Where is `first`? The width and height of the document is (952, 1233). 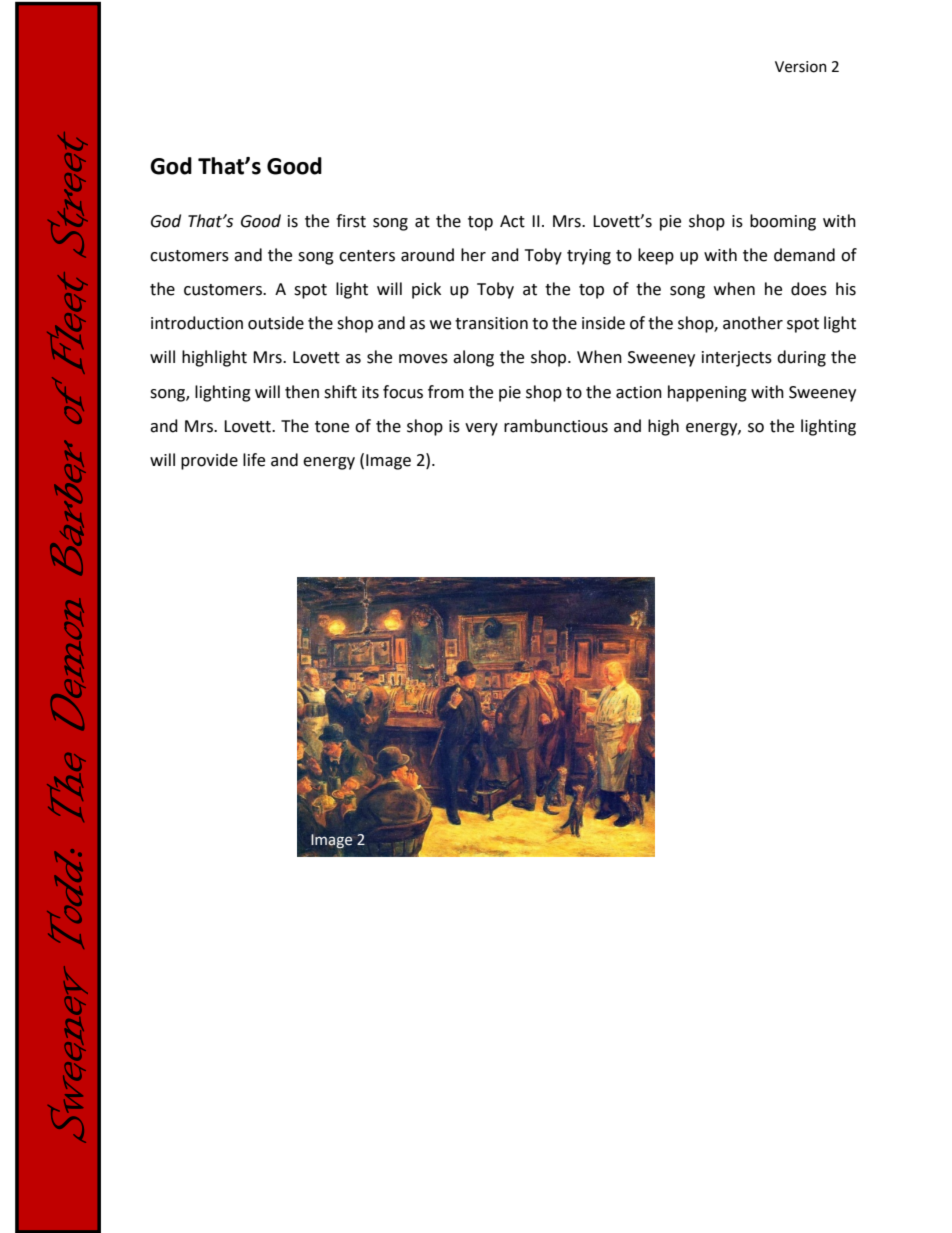 first is located at coordinates (351, 221).
